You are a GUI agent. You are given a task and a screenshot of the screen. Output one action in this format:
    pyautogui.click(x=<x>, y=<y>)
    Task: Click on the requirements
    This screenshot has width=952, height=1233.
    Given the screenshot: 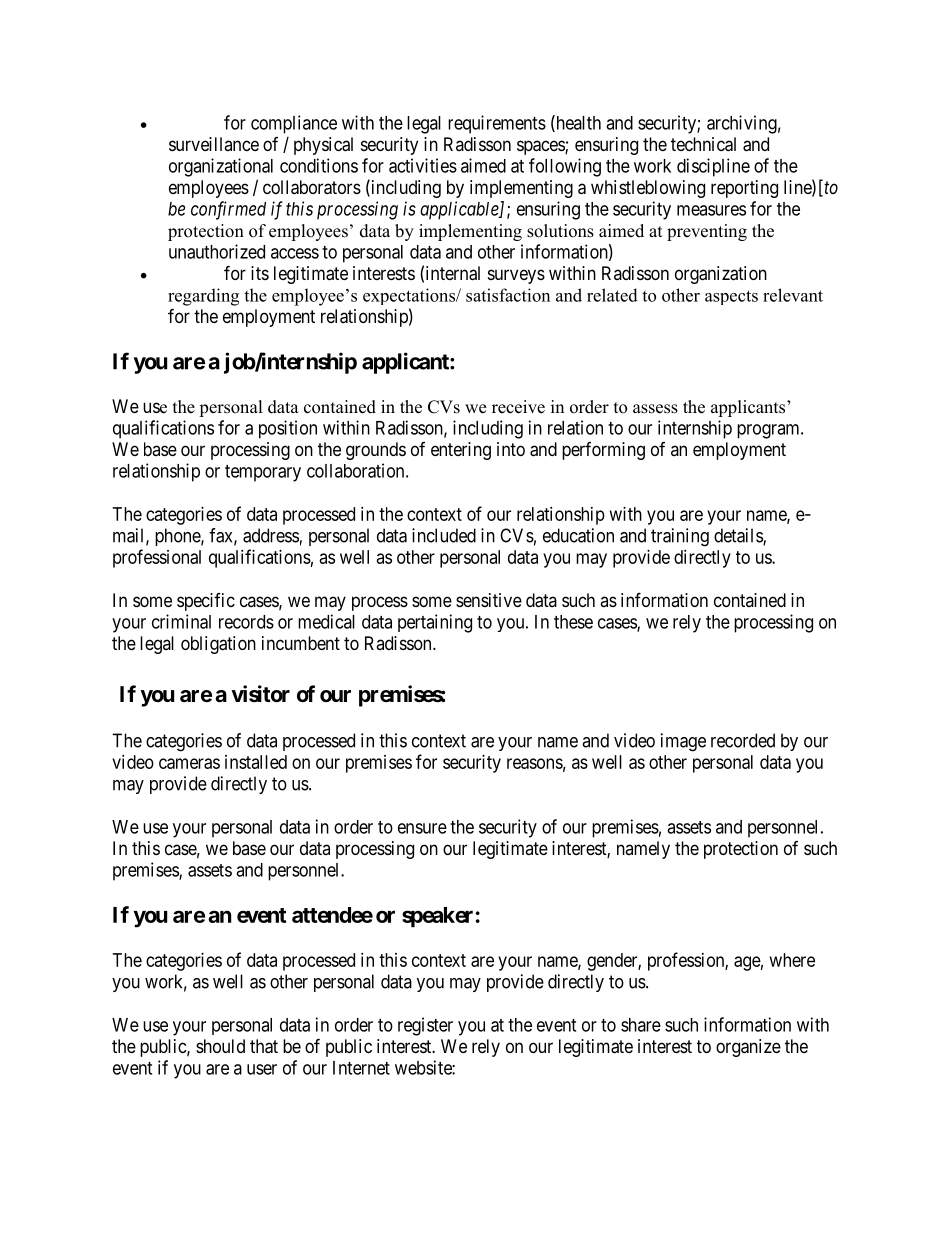 What is the action you would take?
    pyautogui.click(x=497, y=124)
